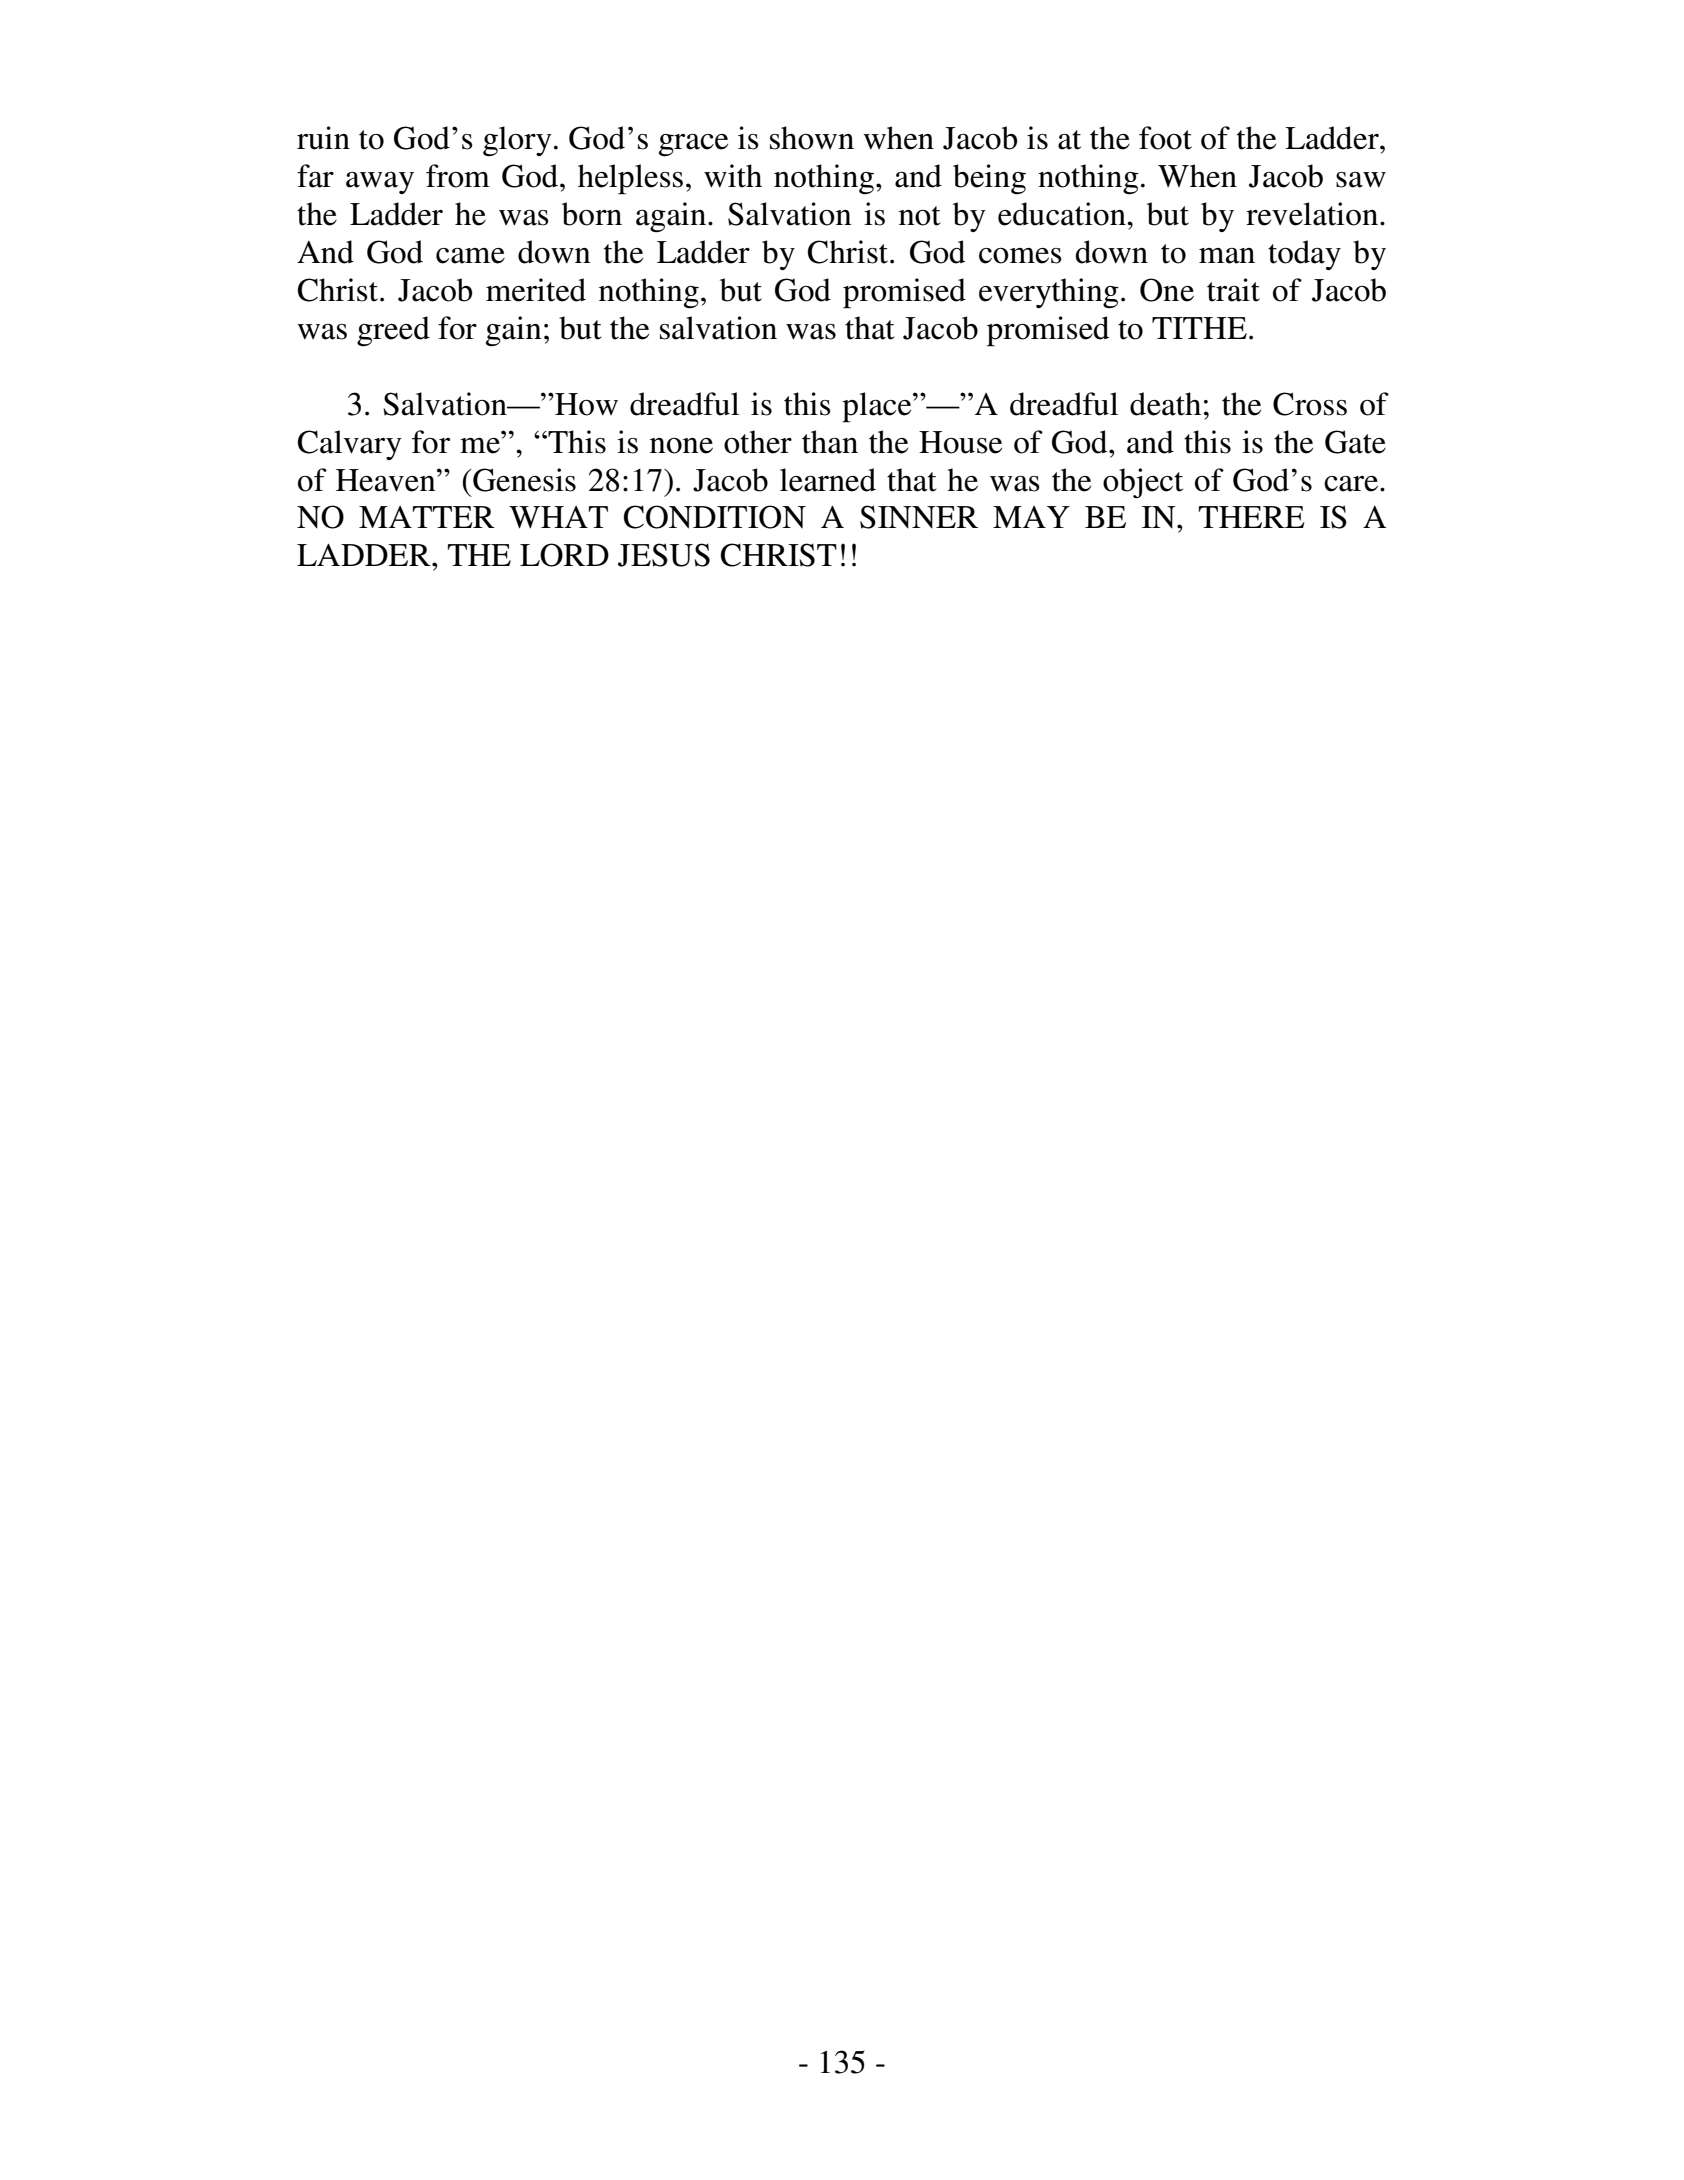 This document has width=1684, height=2180. Describe the element at coordinates (393, 331) in the document. I see `greed` at that location.
